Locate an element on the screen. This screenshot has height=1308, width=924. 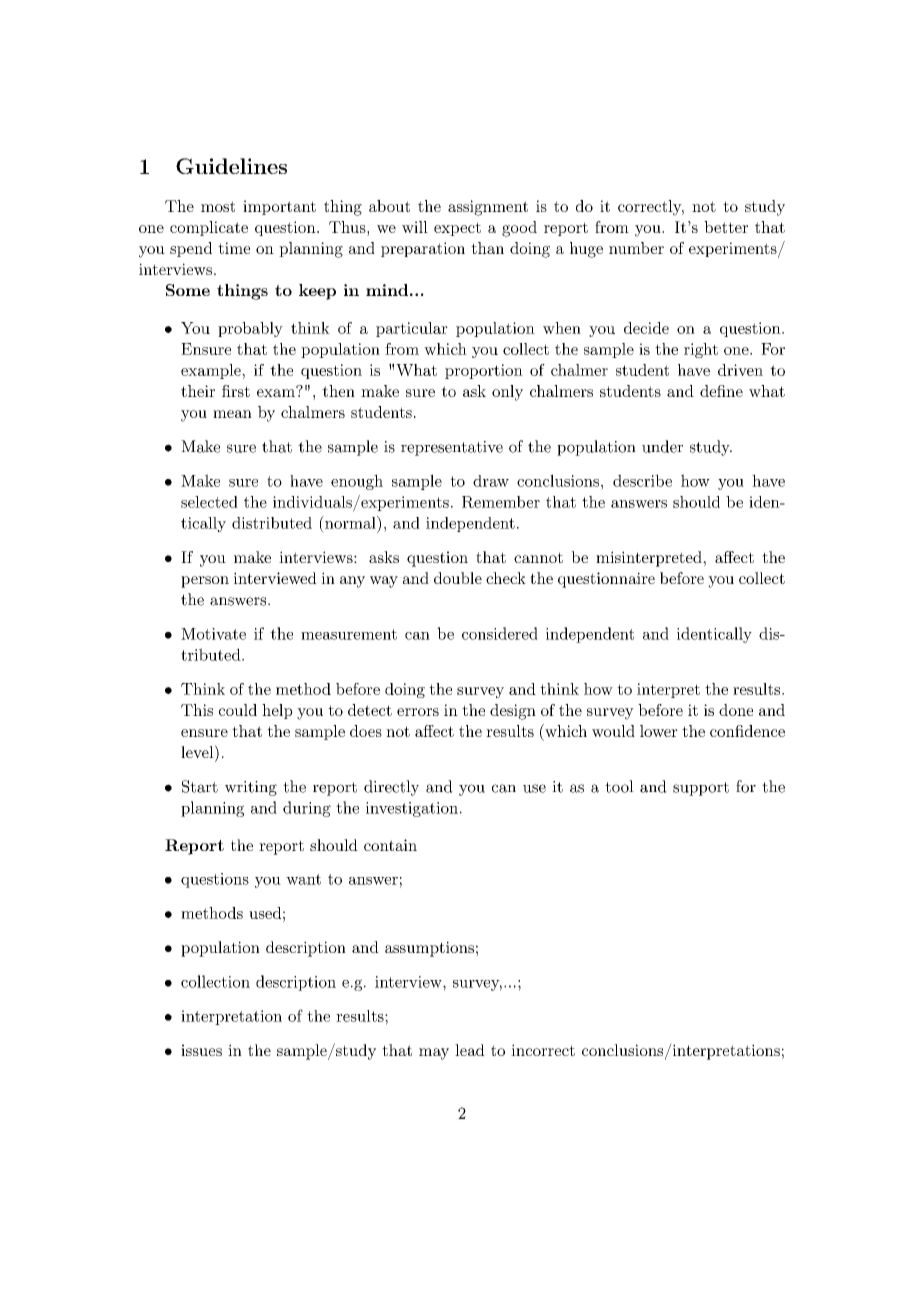
correctly is located at coordinates (650, 208).
